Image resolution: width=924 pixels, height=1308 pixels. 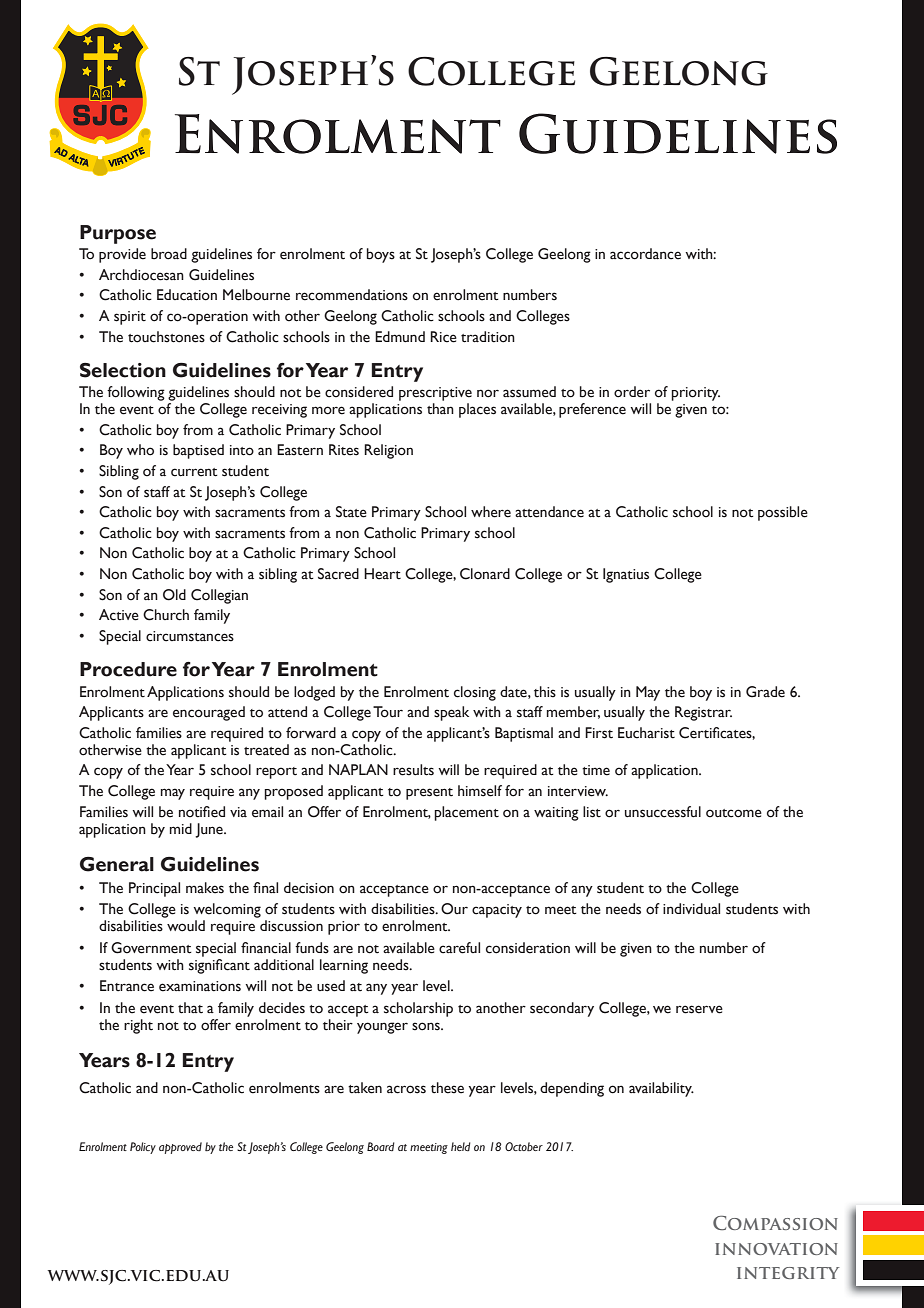 What do you see at coordinates (381, 255) in the screenshot?
I see `boys` at bounding box center [381, 255].
